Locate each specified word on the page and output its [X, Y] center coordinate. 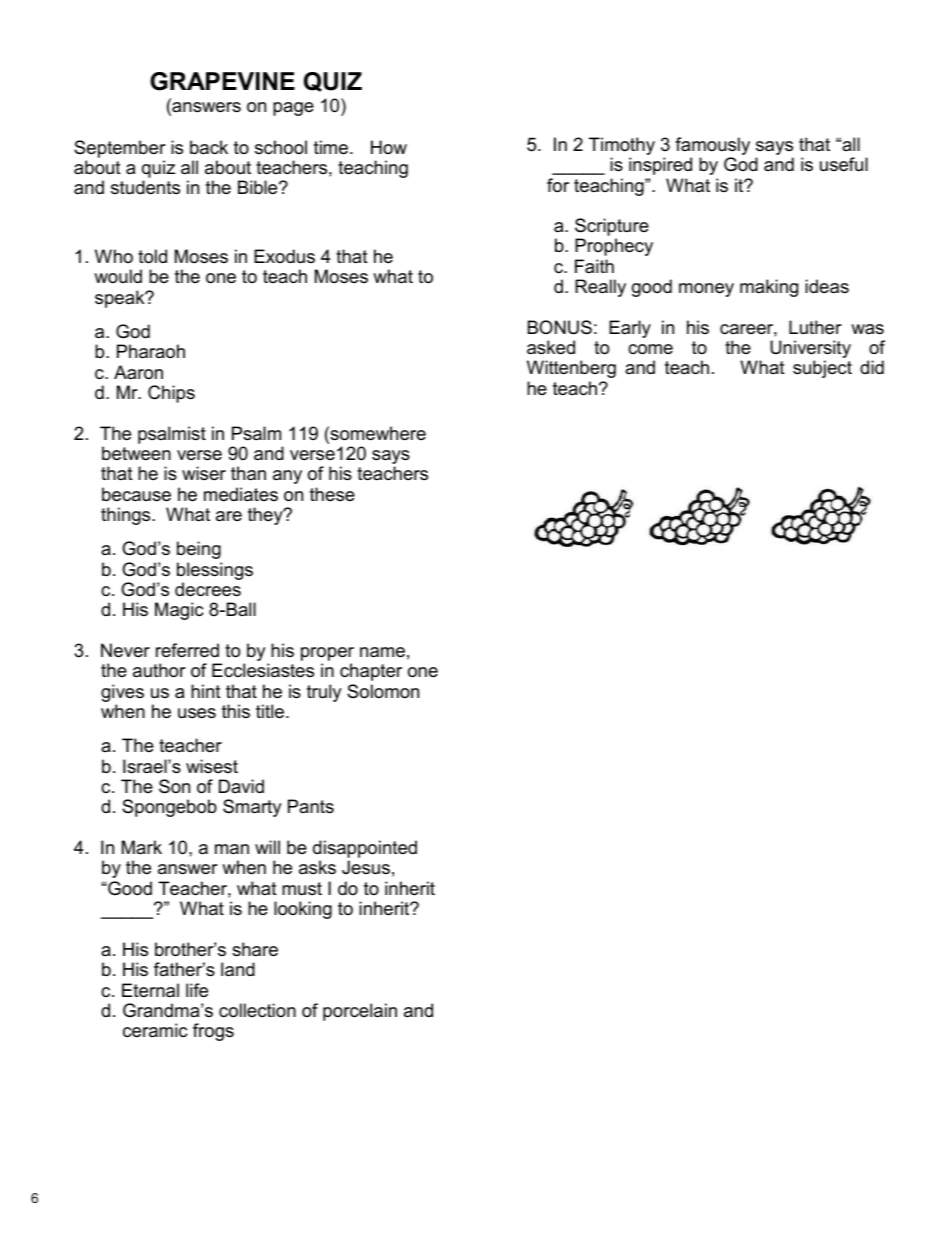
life [197, 990]
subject [822, 369]
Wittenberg [571, 369]
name [382, 652]
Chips [171, 394]
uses [197, 713]
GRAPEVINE [222, 81]
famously [712, 147]
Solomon [383, 691]
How [389, 147]
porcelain [360, 1012]
